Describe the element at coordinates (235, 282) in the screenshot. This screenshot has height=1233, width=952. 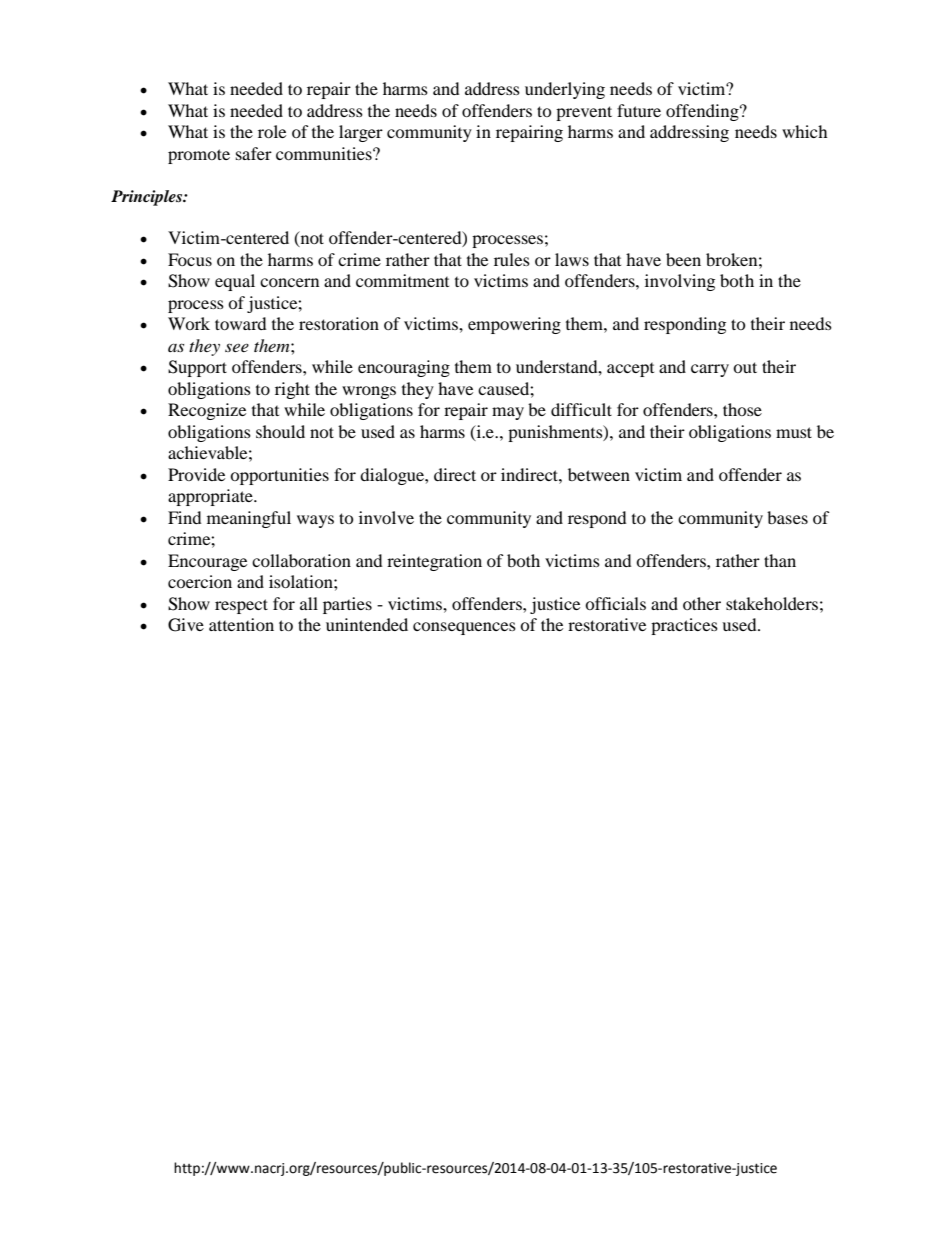
I see `equal` at that location.
